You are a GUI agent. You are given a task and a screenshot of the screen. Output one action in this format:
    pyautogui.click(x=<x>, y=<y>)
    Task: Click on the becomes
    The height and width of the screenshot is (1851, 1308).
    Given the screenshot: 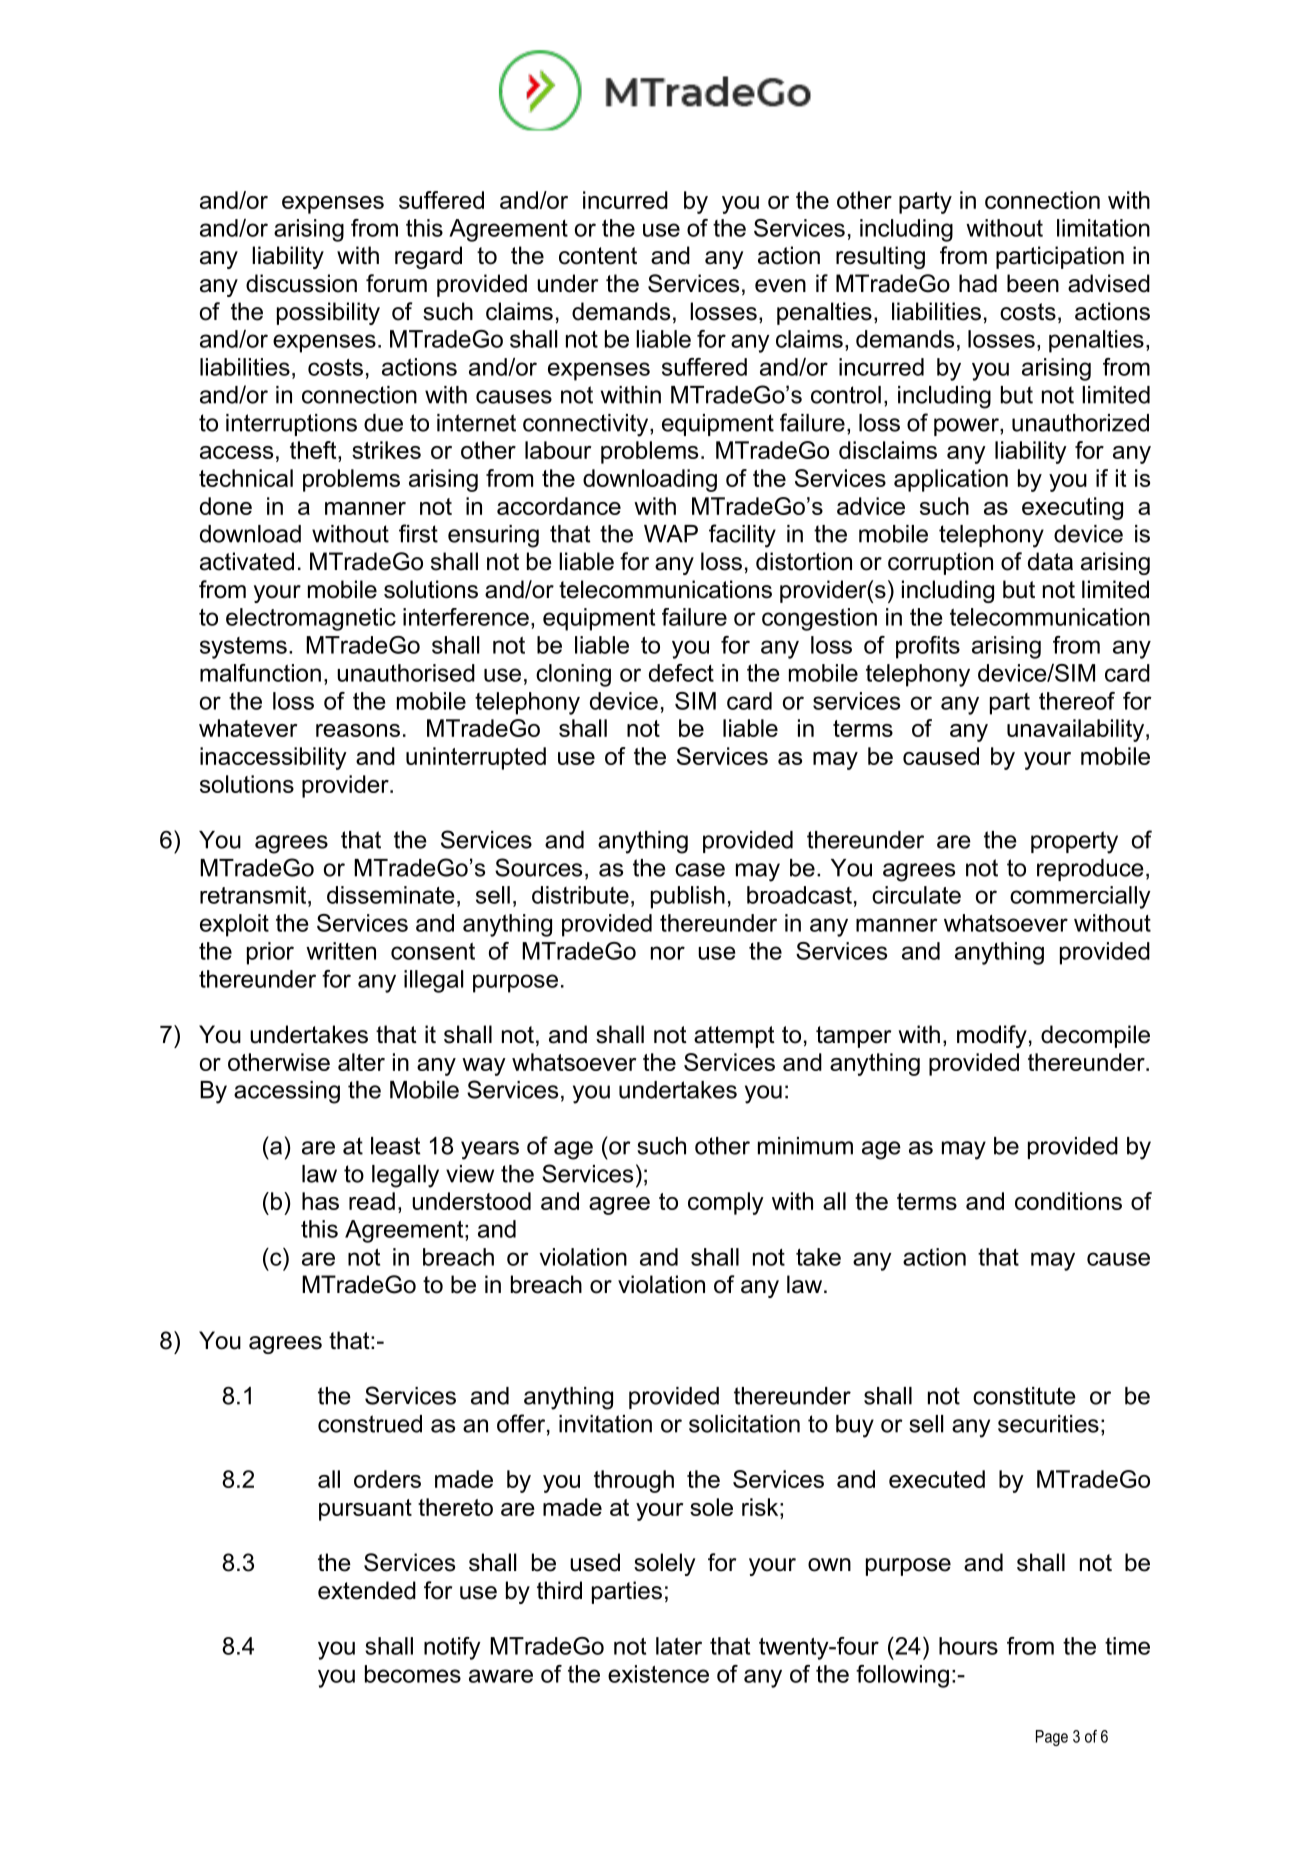 What is the action you would take?
    pyautogui.click(x=413, y=1674)
